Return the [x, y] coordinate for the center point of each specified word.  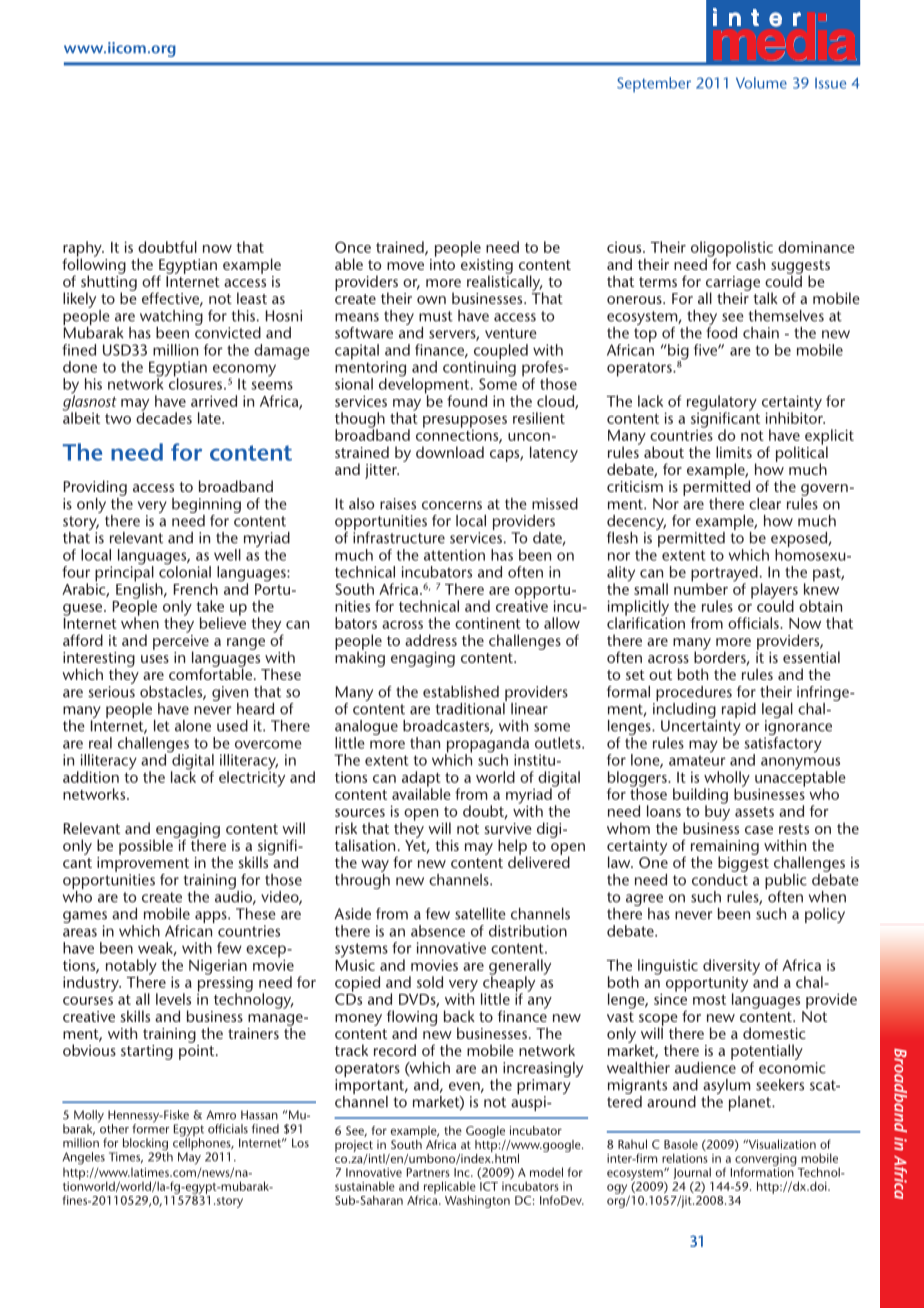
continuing [479, 369]
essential [811, 657]
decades [164, 417]
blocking [146, 1145]
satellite [480, 914]
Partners [428, 1172]
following [94, 266]
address [431, 640]
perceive [181, 642]
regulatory [722, 404]
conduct [720, 878]
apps [212, 917]
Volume [761, 83]
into [442, 263]
